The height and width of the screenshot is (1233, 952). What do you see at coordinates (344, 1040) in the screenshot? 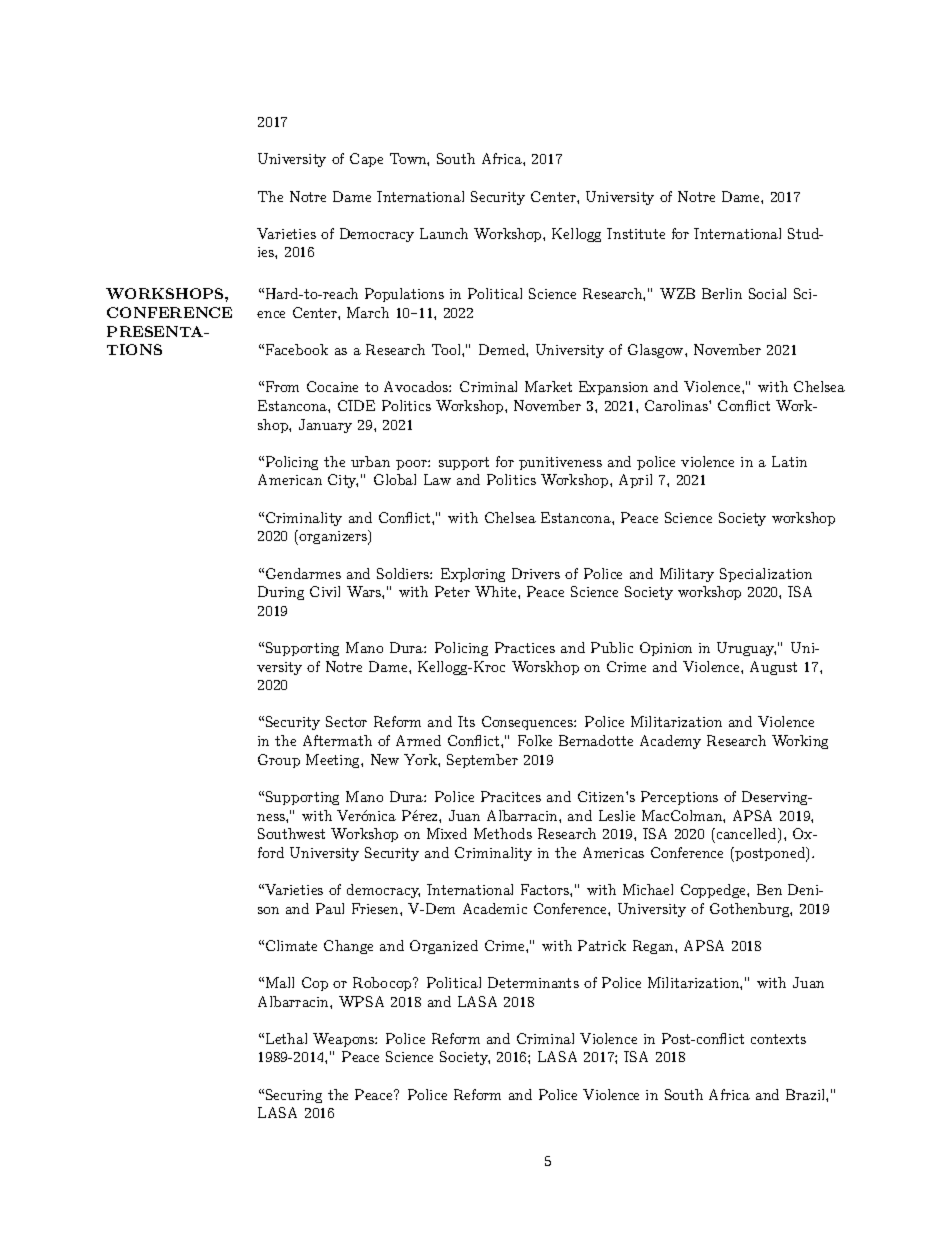
I see `Weapons` at bounding box center [344, 1040].
